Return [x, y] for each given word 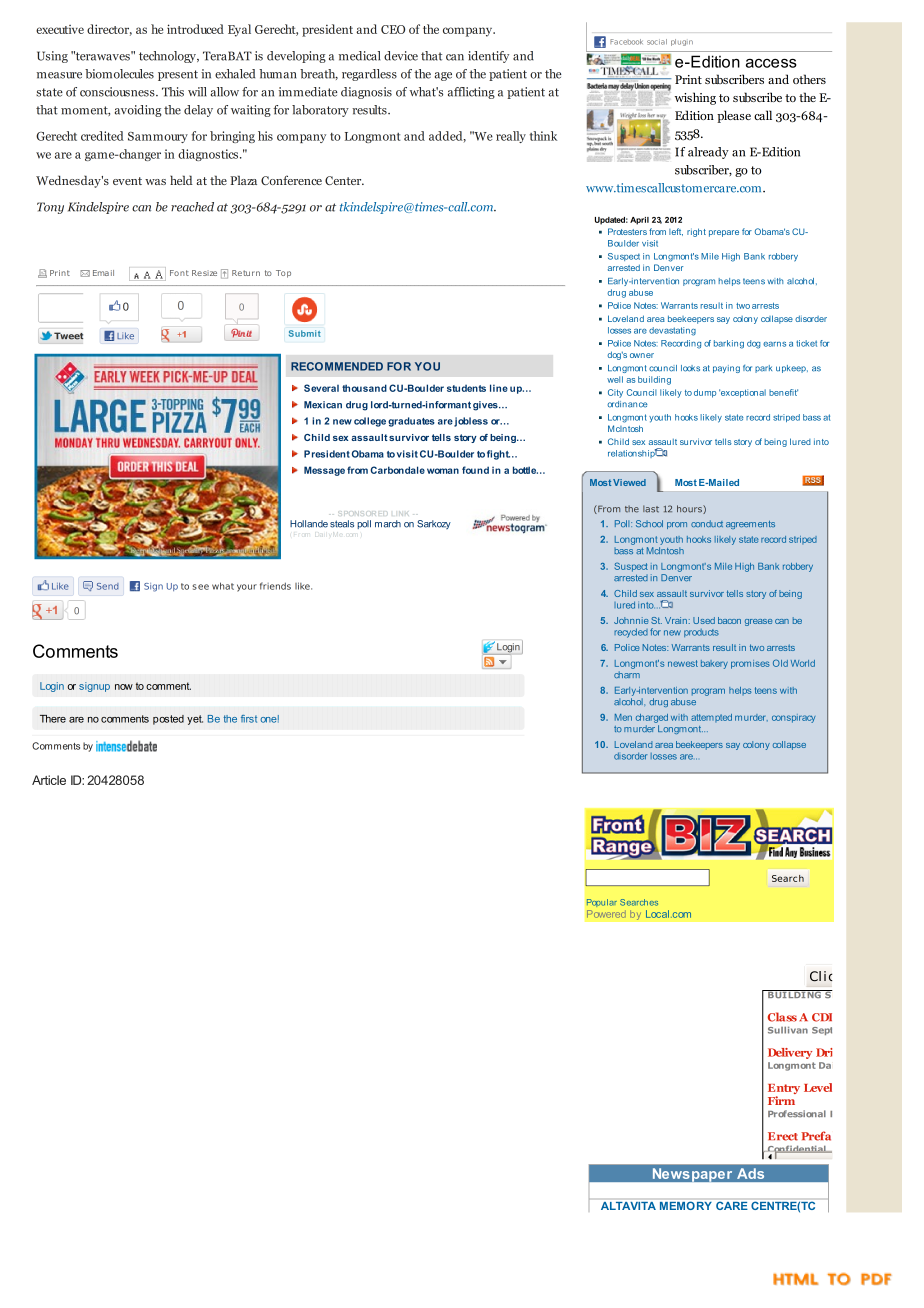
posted [168, 720]
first [249, 719]
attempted [711, 718]
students [466, 388]
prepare [724, 233]
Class [782, 1017]
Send [108, 586]
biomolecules [119, 74]
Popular [602, 903]
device [401, 56]
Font [179, 273]
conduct [707, 523]
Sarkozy [434, 524]
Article [49, 780]
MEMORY [686, 1205]
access [771, 63]
